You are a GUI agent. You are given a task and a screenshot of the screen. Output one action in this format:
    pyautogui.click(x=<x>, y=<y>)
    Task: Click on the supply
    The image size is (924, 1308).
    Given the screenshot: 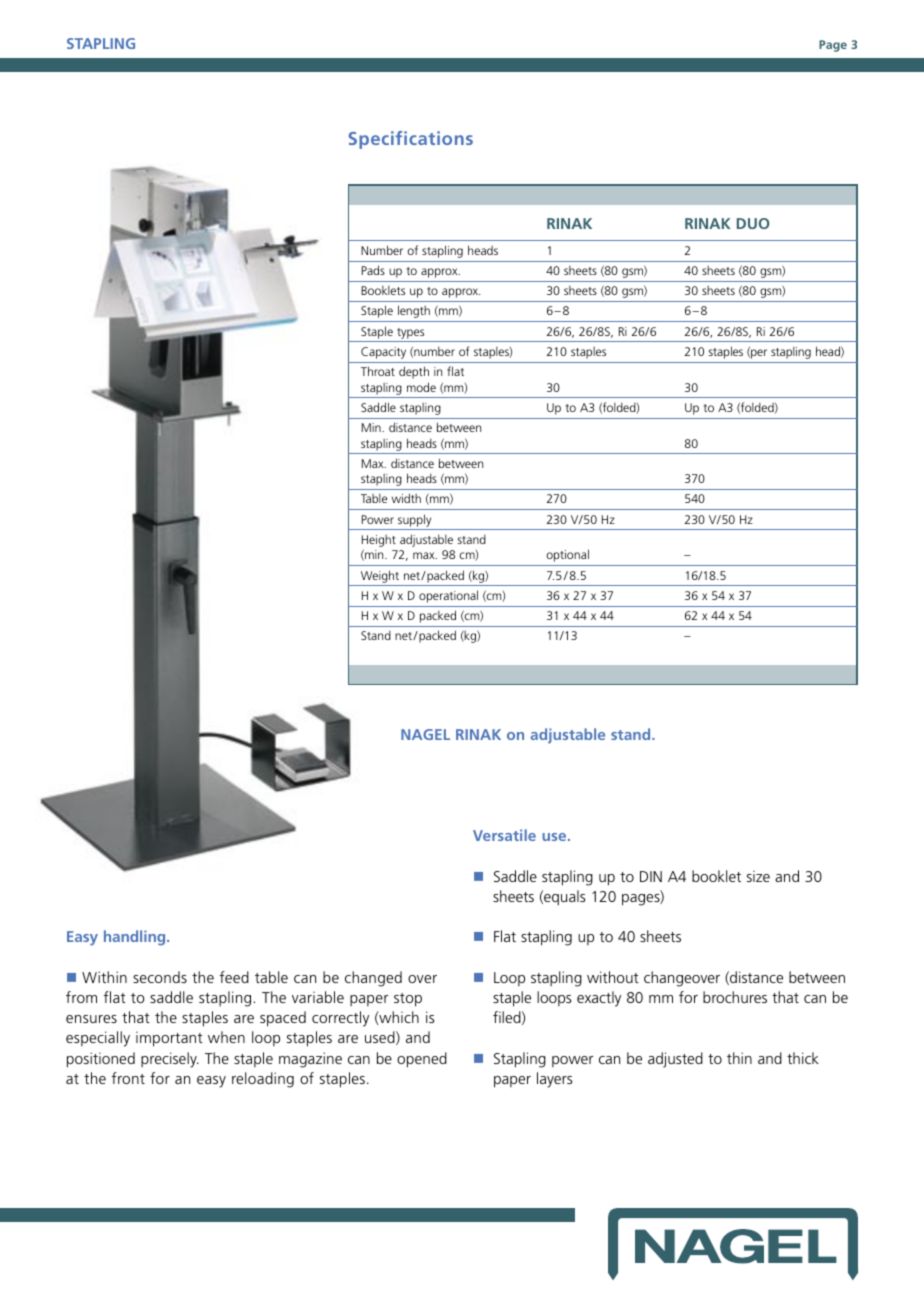 What is the action you would take?
    pyautogui.click(x=414, y=520)
